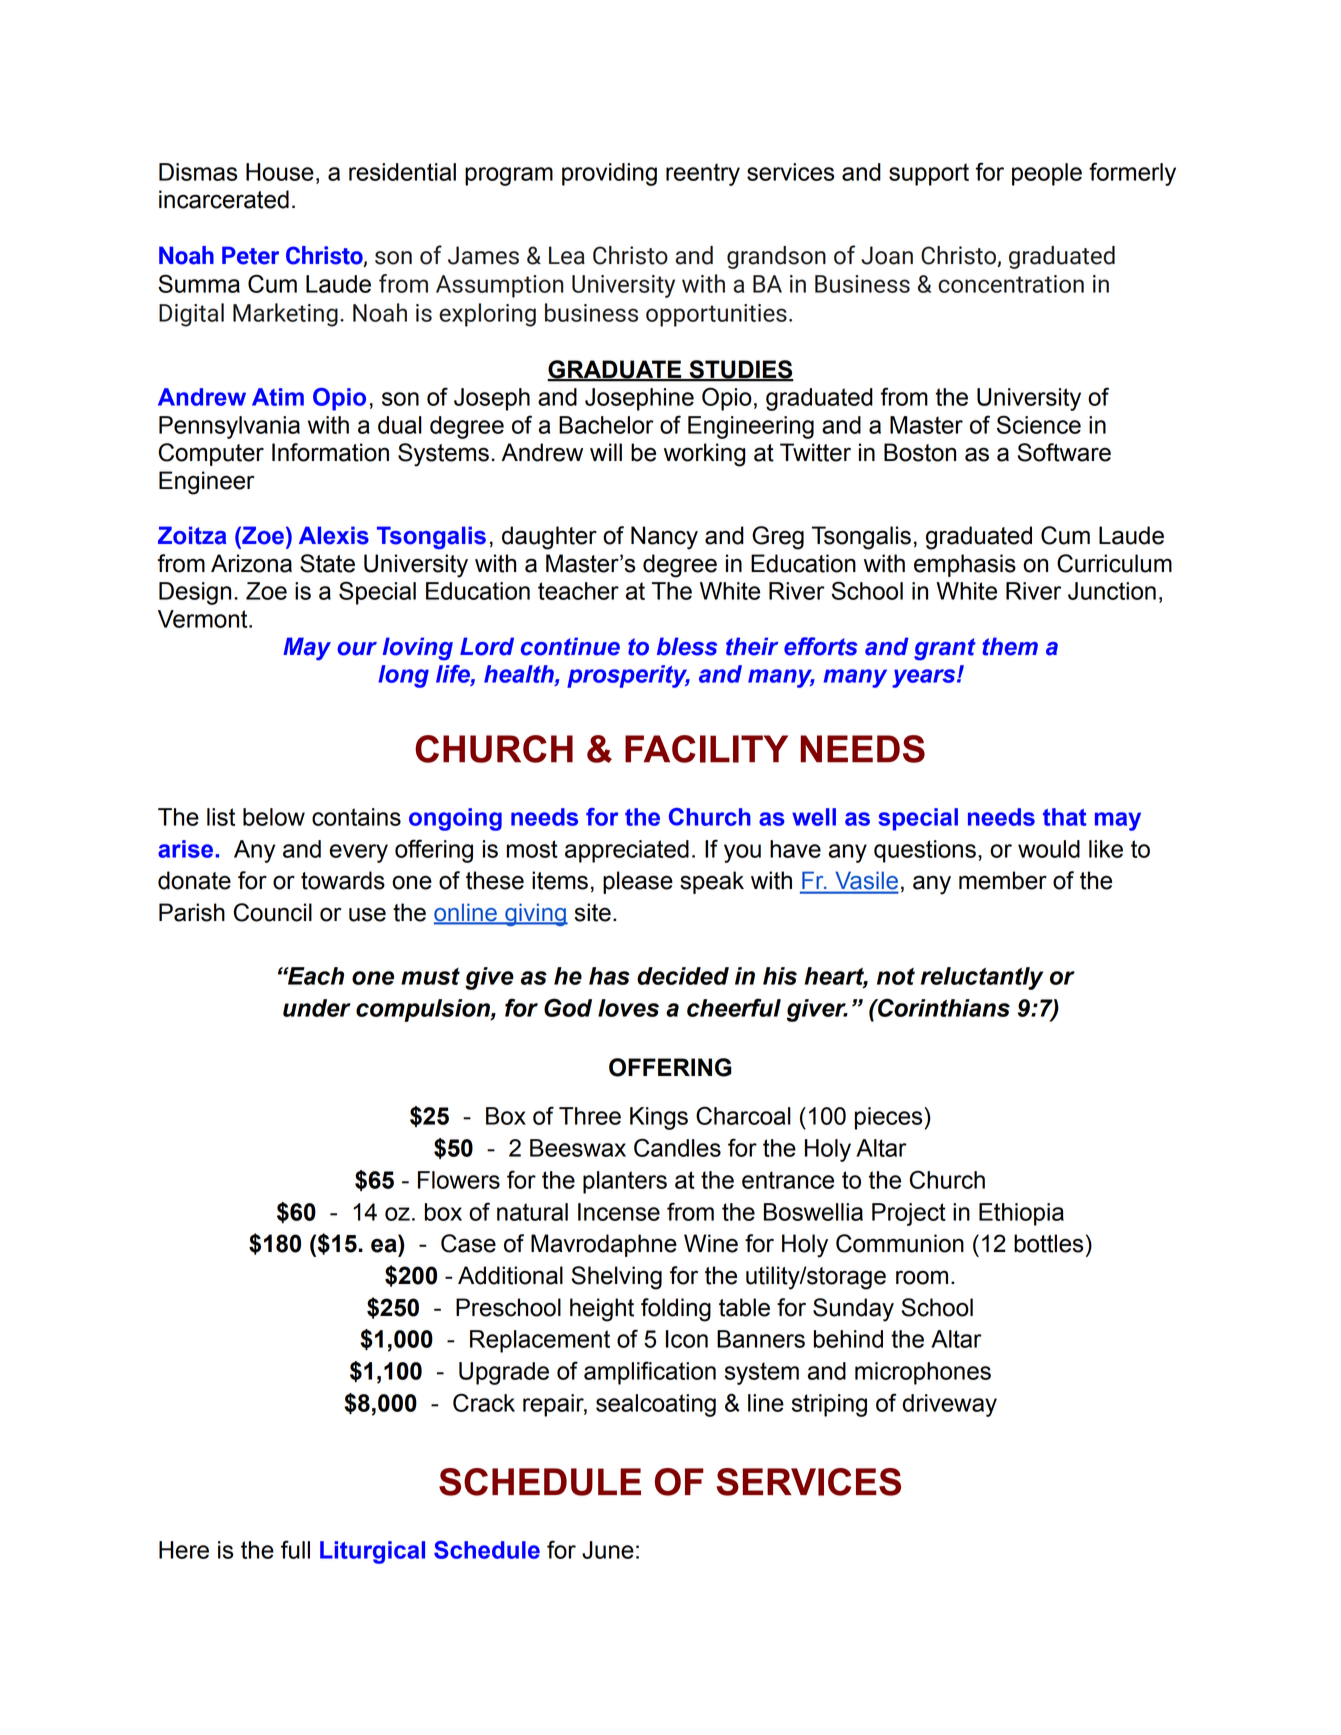 The height and width of the screenshot is (1735, 1341). What do you see at coordinates (1047, 174) in the screenshot?
I see `people` at bounding box center [1047, 174].
